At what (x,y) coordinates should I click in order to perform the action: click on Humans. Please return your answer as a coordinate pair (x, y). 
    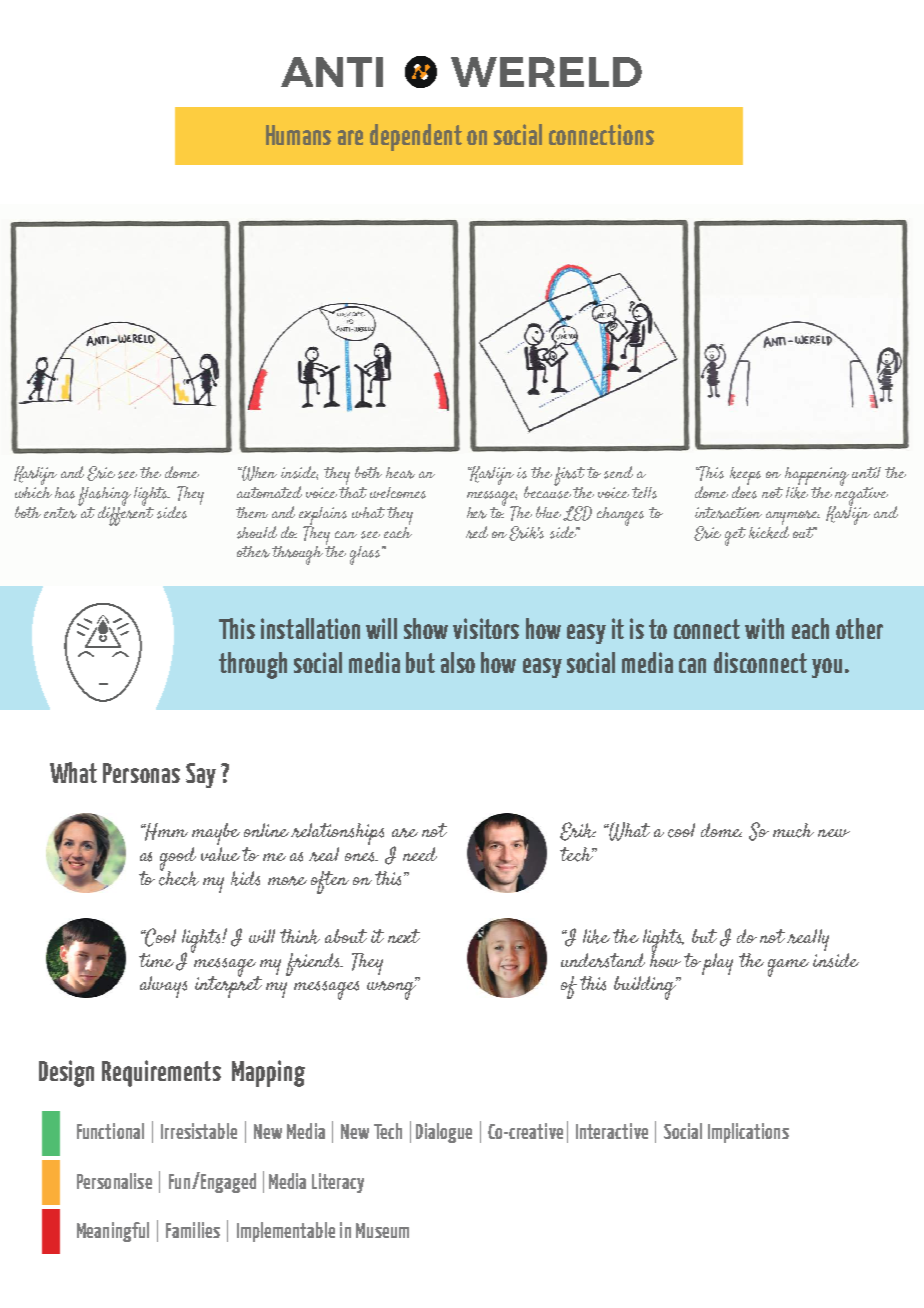
    Looking at the image, I should click on (298, 135).
